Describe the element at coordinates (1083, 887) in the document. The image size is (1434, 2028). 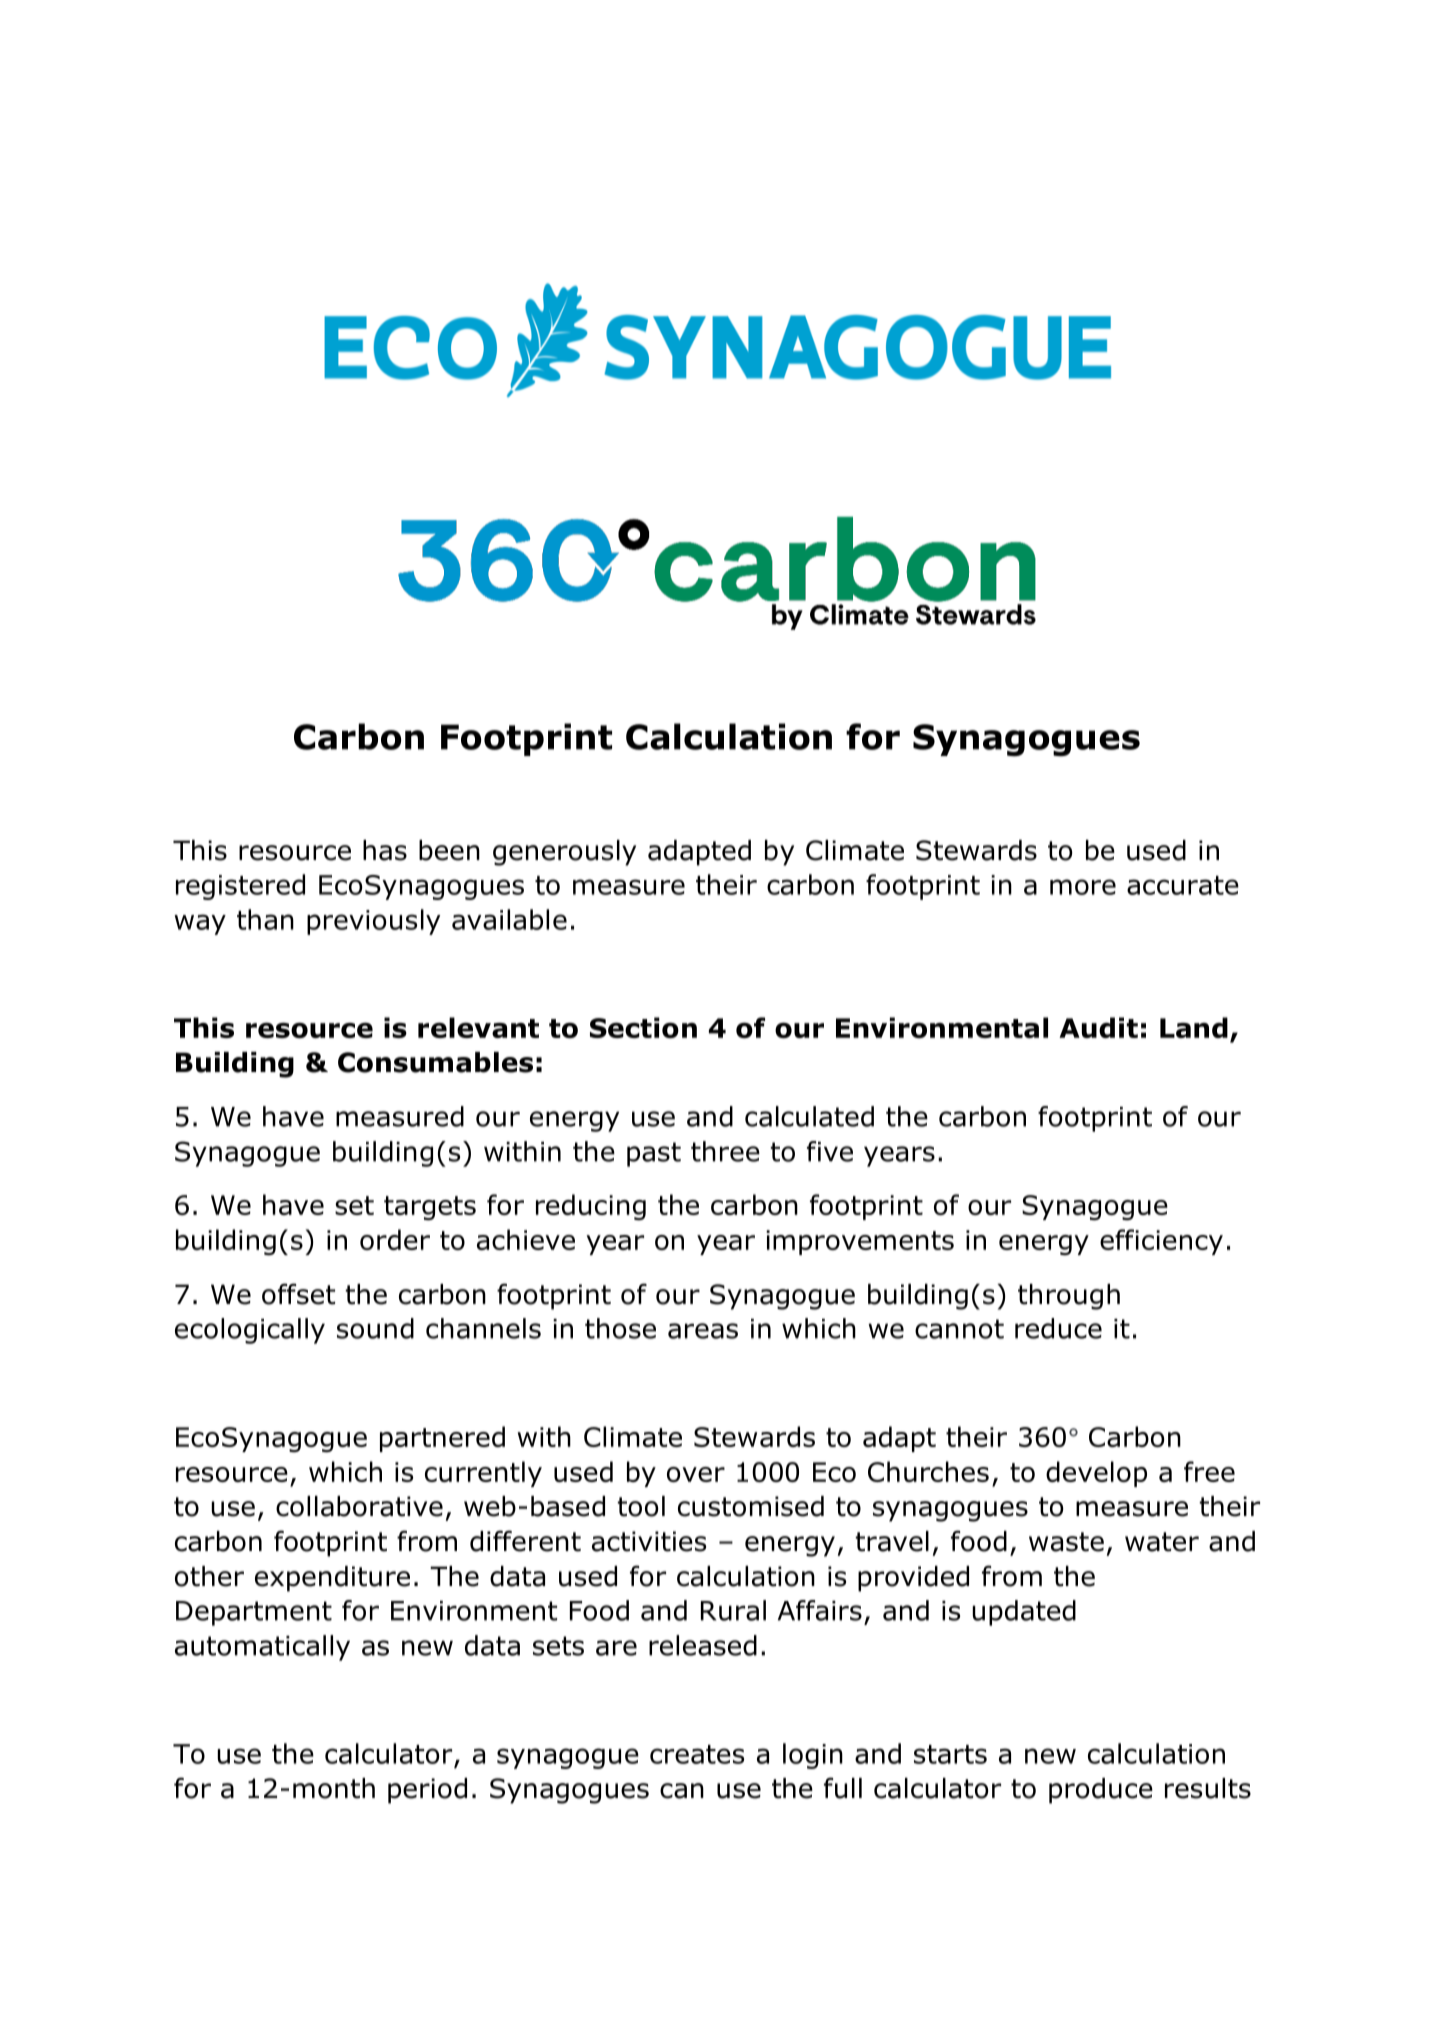
I see `more` at that location.
